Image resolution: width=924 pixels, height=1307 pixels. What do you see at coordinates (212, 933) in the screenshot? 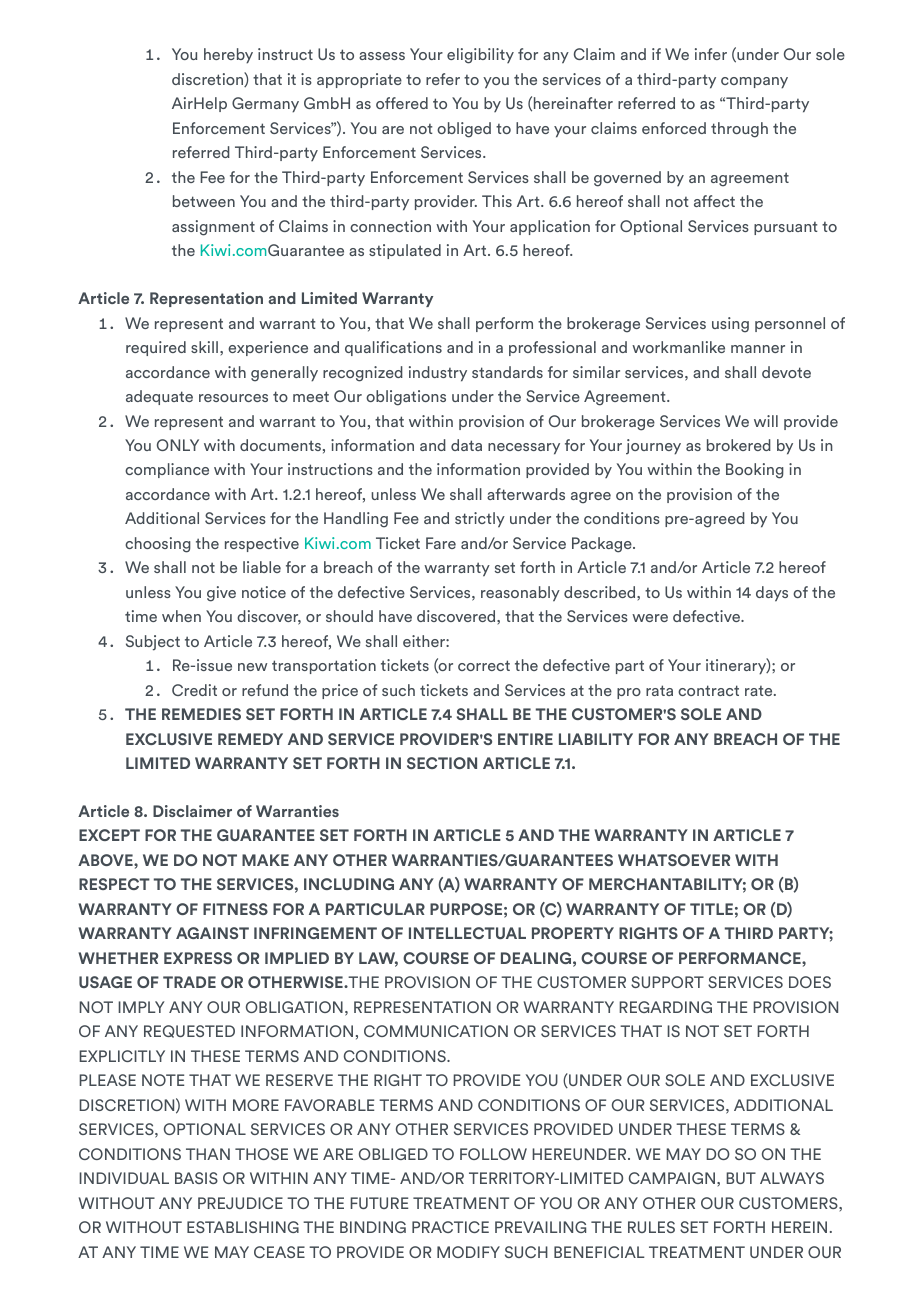
I see `AGAINST` at bounding box center [212, 933].
